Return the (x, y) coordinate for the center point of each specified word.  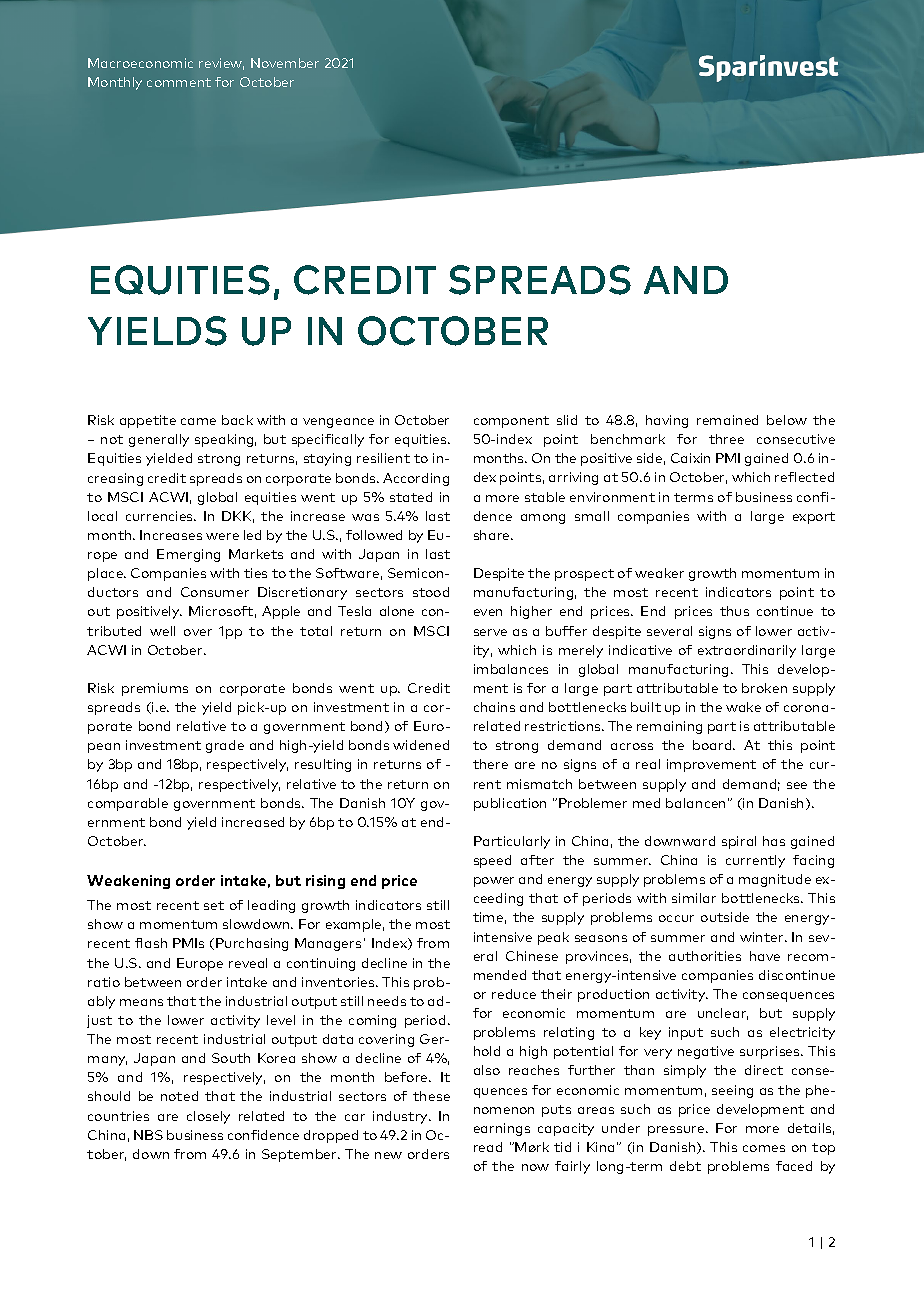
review (221, 64)
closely (208, 1117)
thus (734, 611)
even (488, 612)
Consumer (215, 592)
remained (727, 420)
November (285, 63)
